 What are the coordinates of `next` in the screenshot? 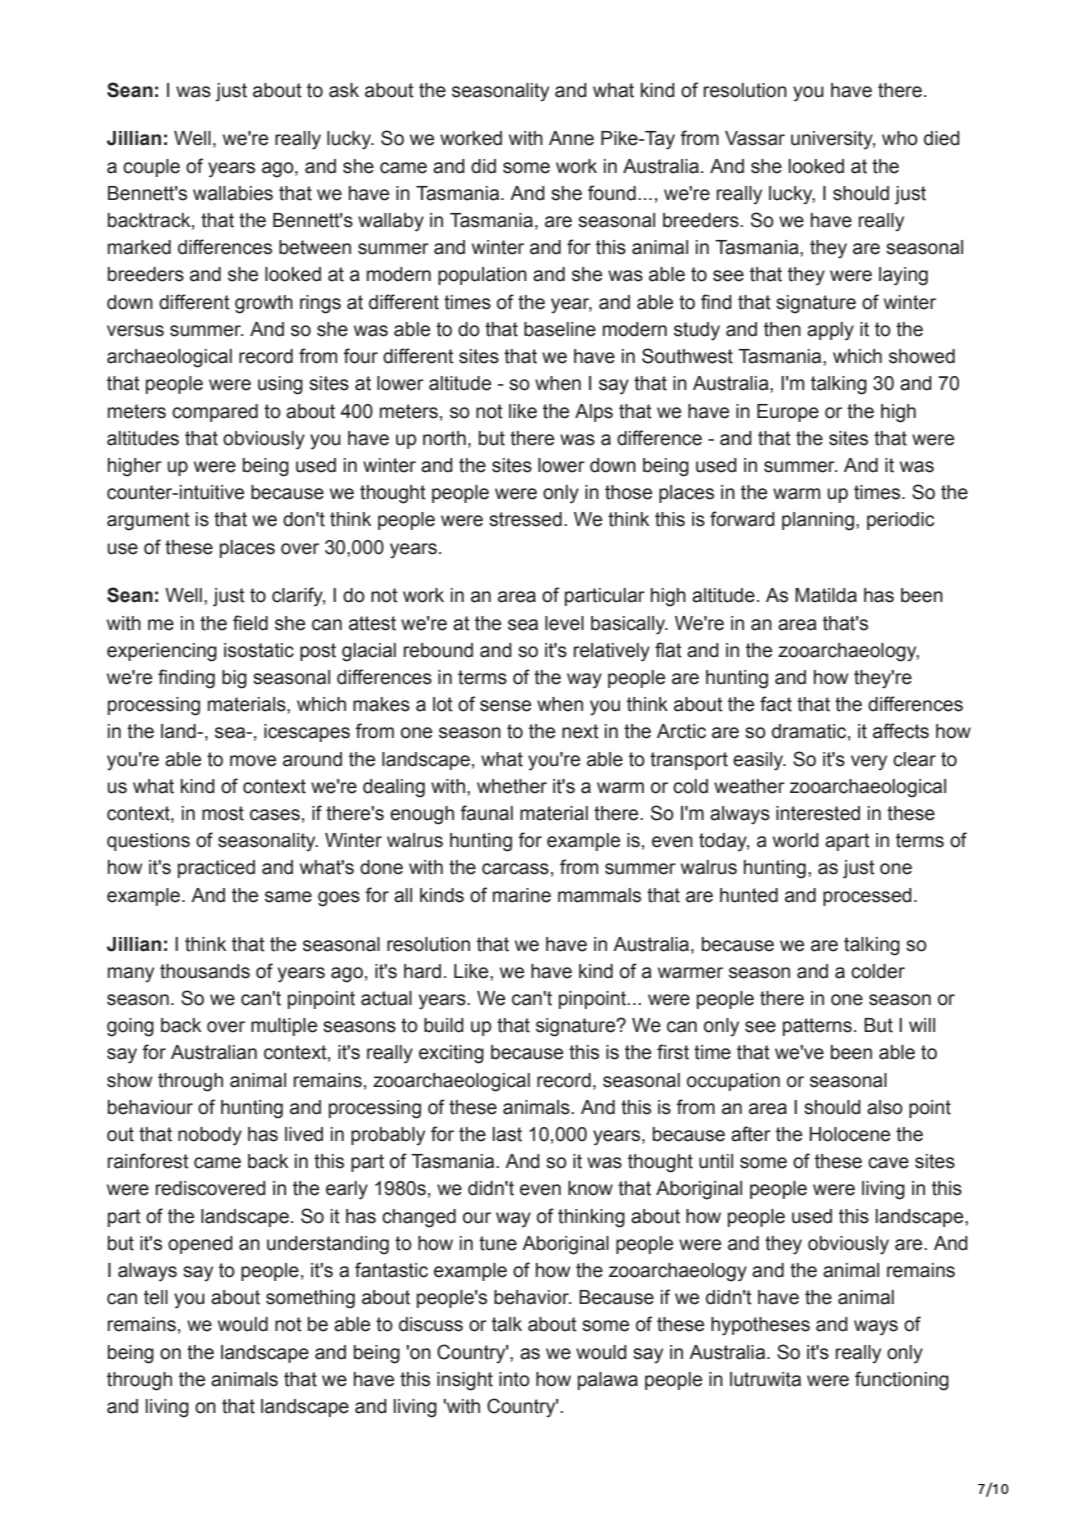 It's located at (580, 731).
